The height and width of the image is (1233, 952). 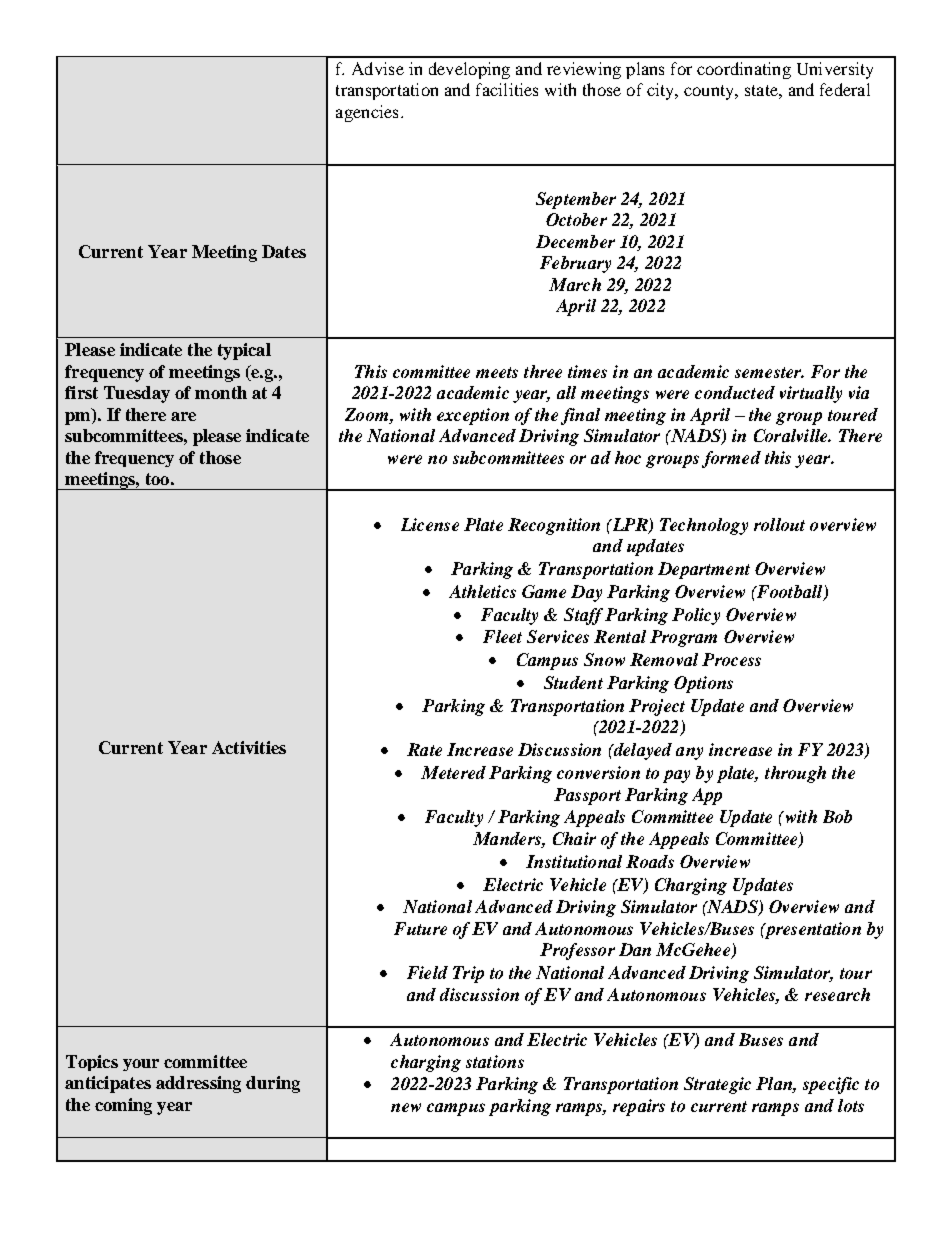 What do you see at coordinates (837, 816) in the image?
I see `Bob` at bounding box center [837, 816].
